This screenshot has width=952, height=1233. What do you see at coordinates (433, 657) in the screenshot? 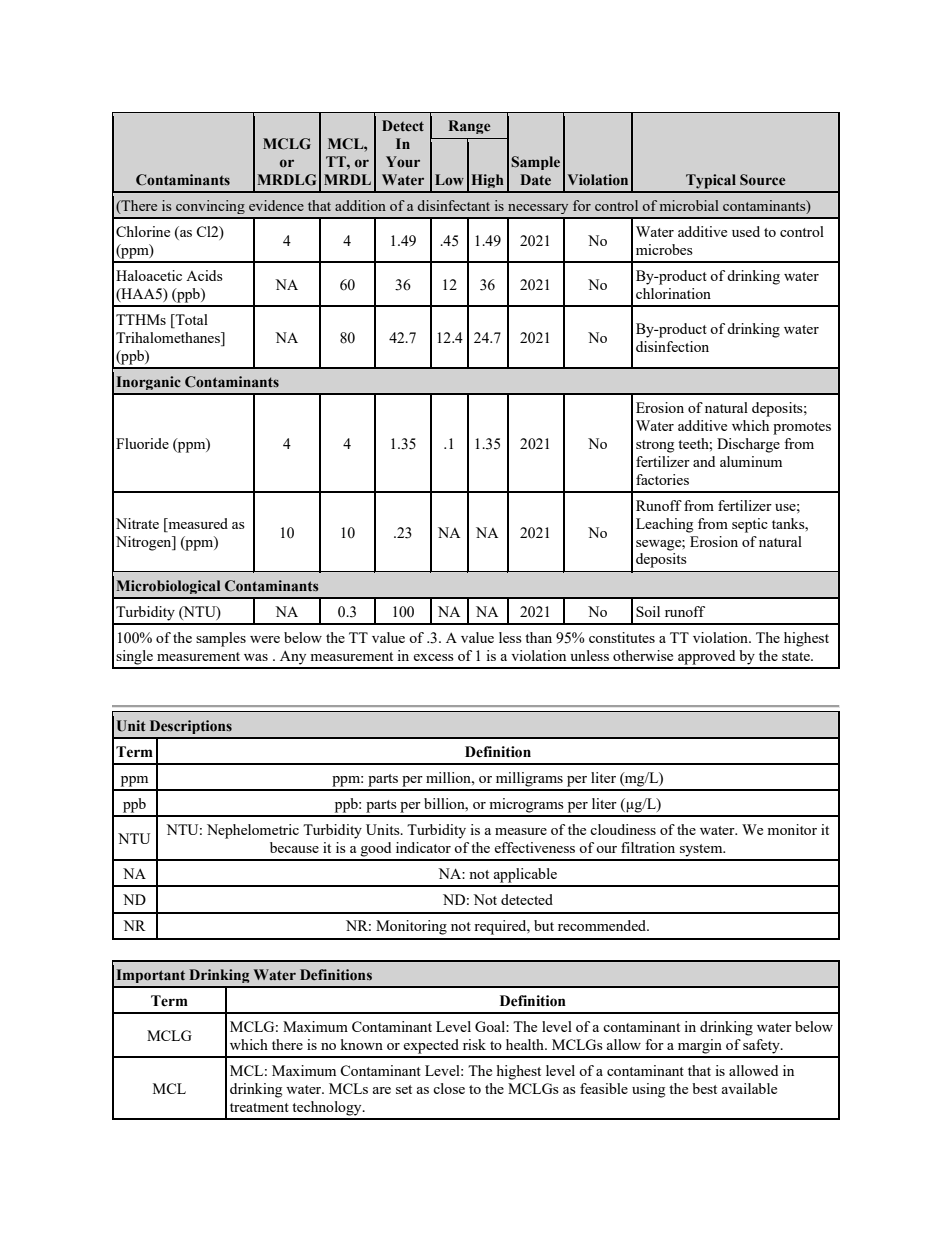
I see `excess` at bounding box center [433, 657].
